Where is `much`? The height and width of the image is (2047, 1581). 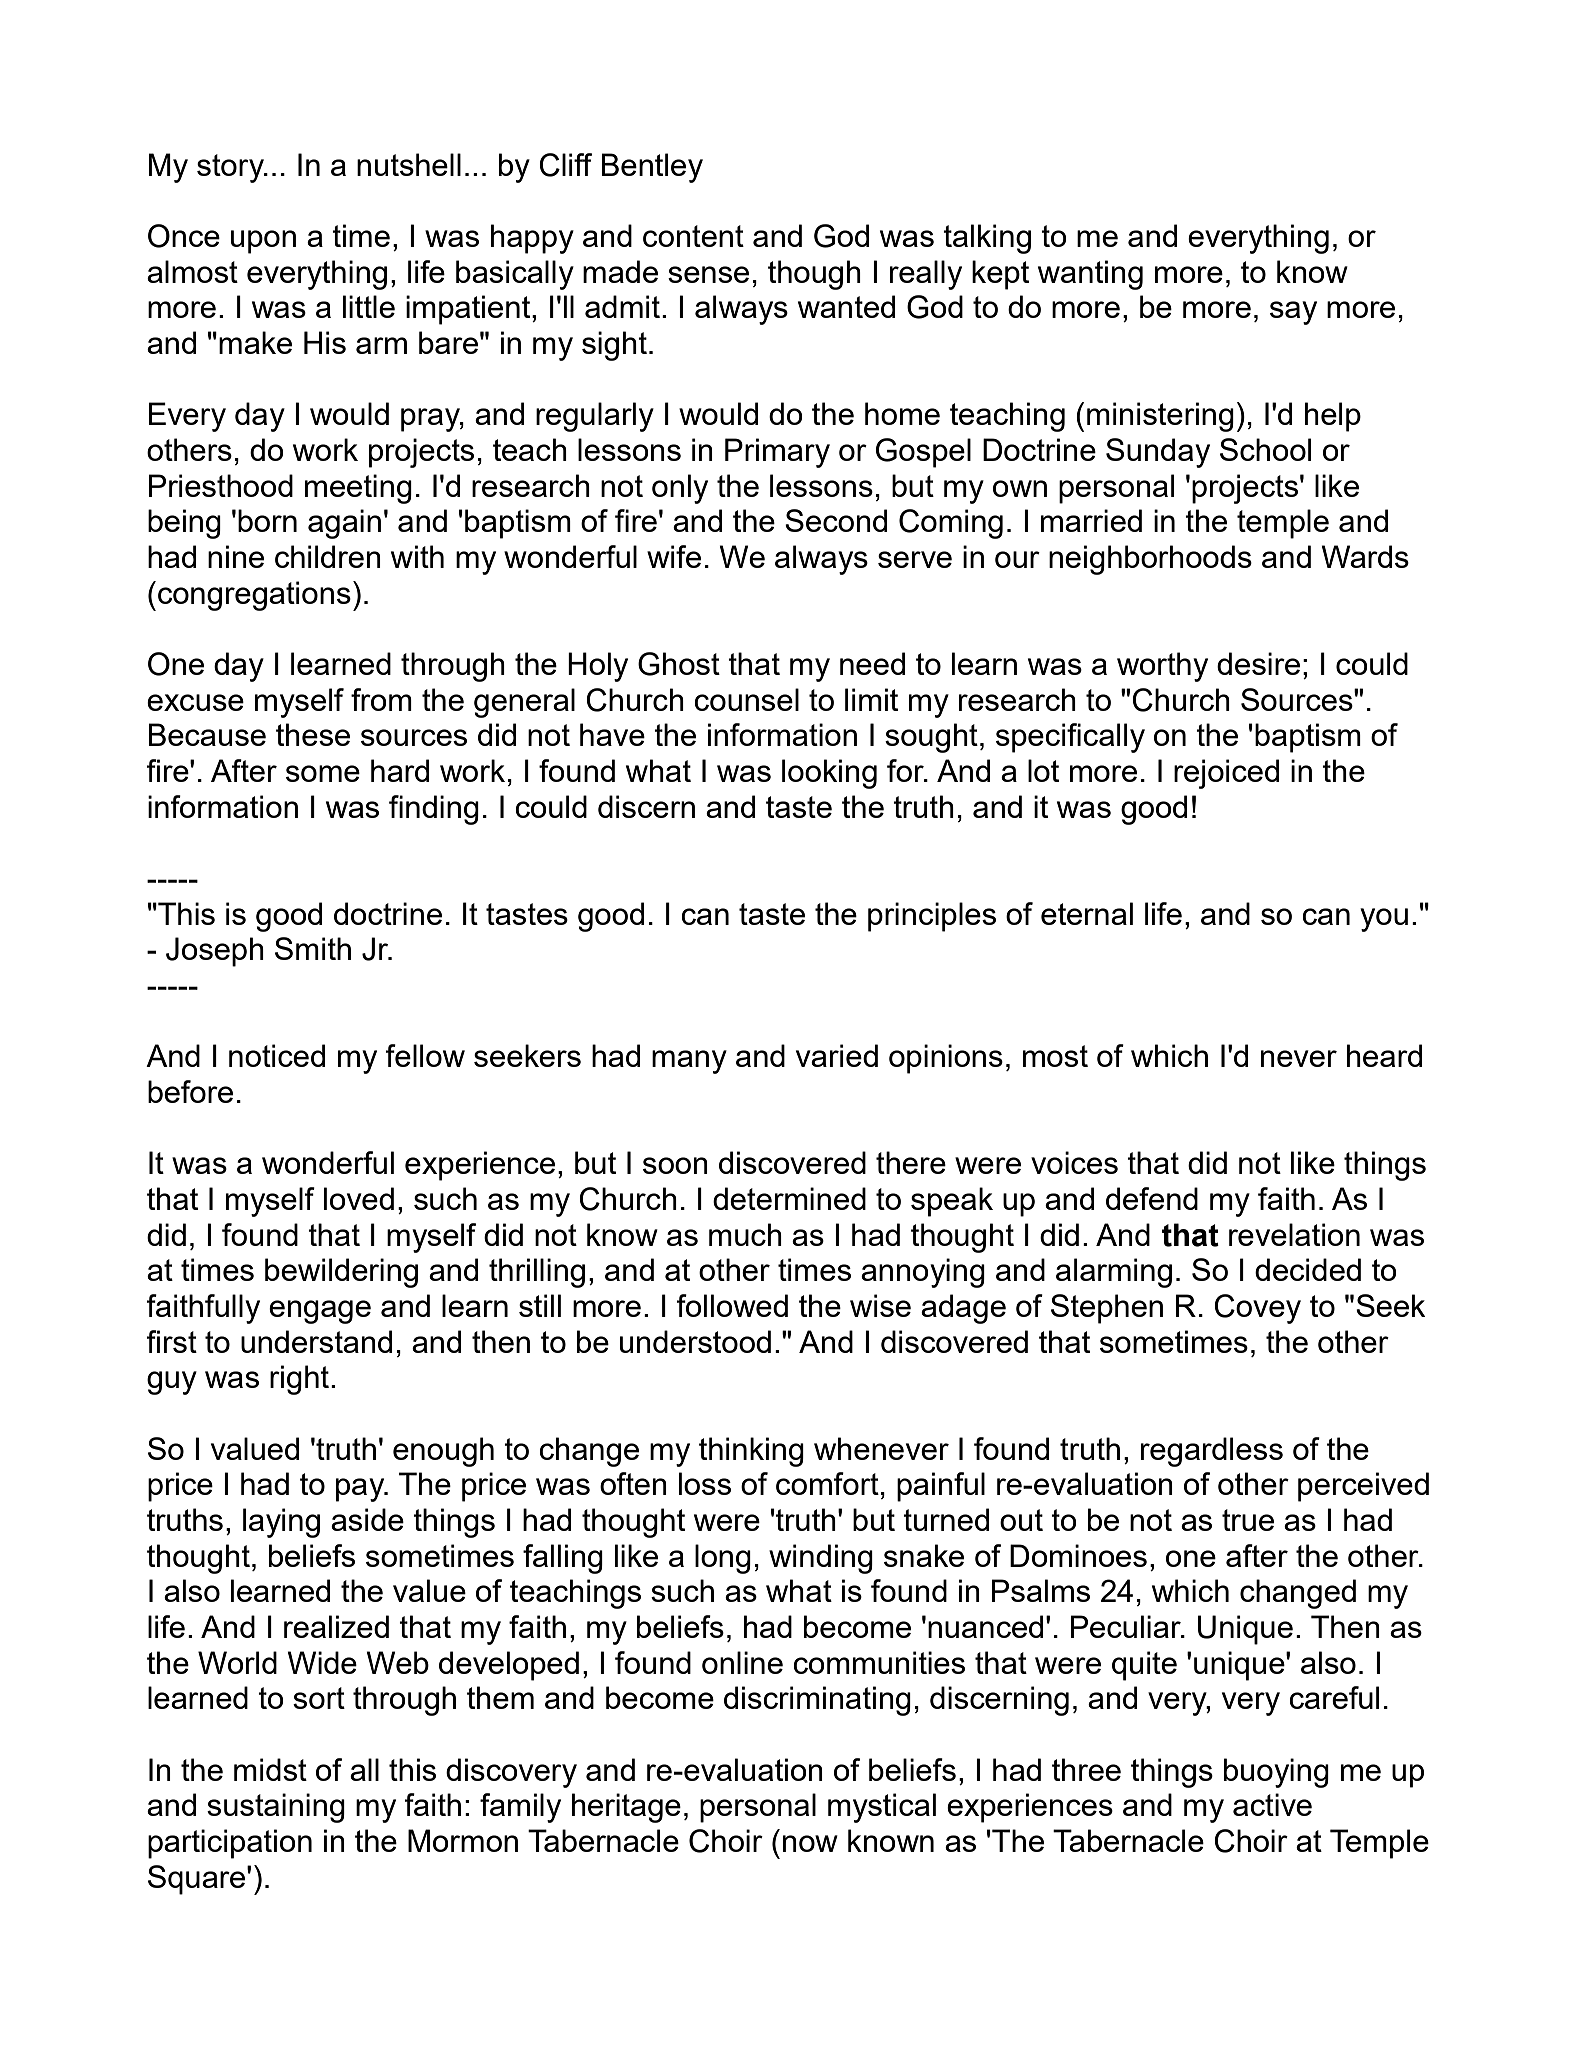 much is located at coordinates (745, 1234).
